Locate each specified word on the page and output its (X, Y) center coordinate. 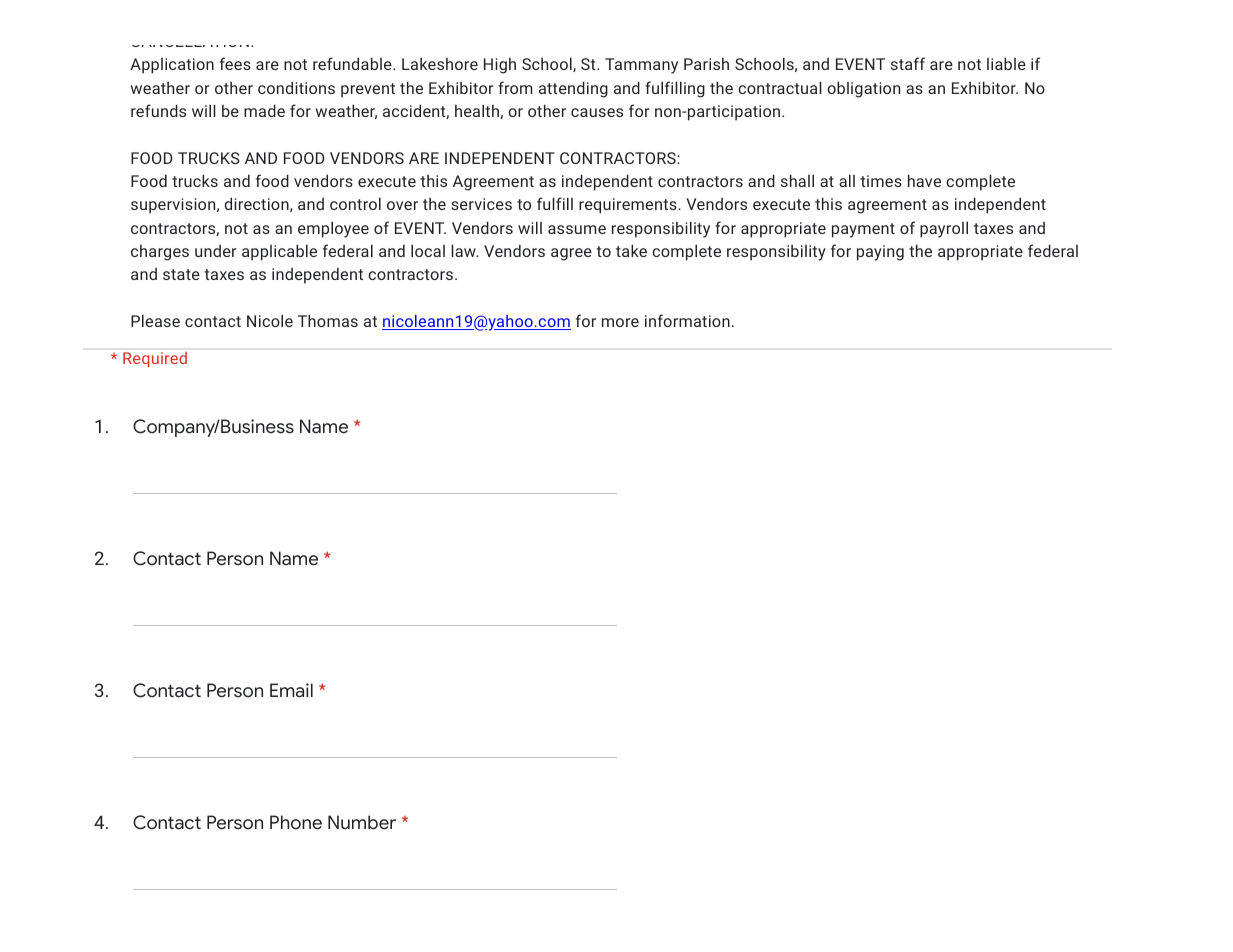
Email (291, 690)
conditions (296, 87)
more (620, 322)
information (687, 320)
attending (573, 89)
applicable (279, 252)
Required (155, 359)
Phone (296, 822)
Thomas (328, 320)
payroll (944, 229)
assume (577, 229)
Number (362, 822)
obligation (863, 89)
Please (155, 320)
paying (880, 253)
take (631, 250)
